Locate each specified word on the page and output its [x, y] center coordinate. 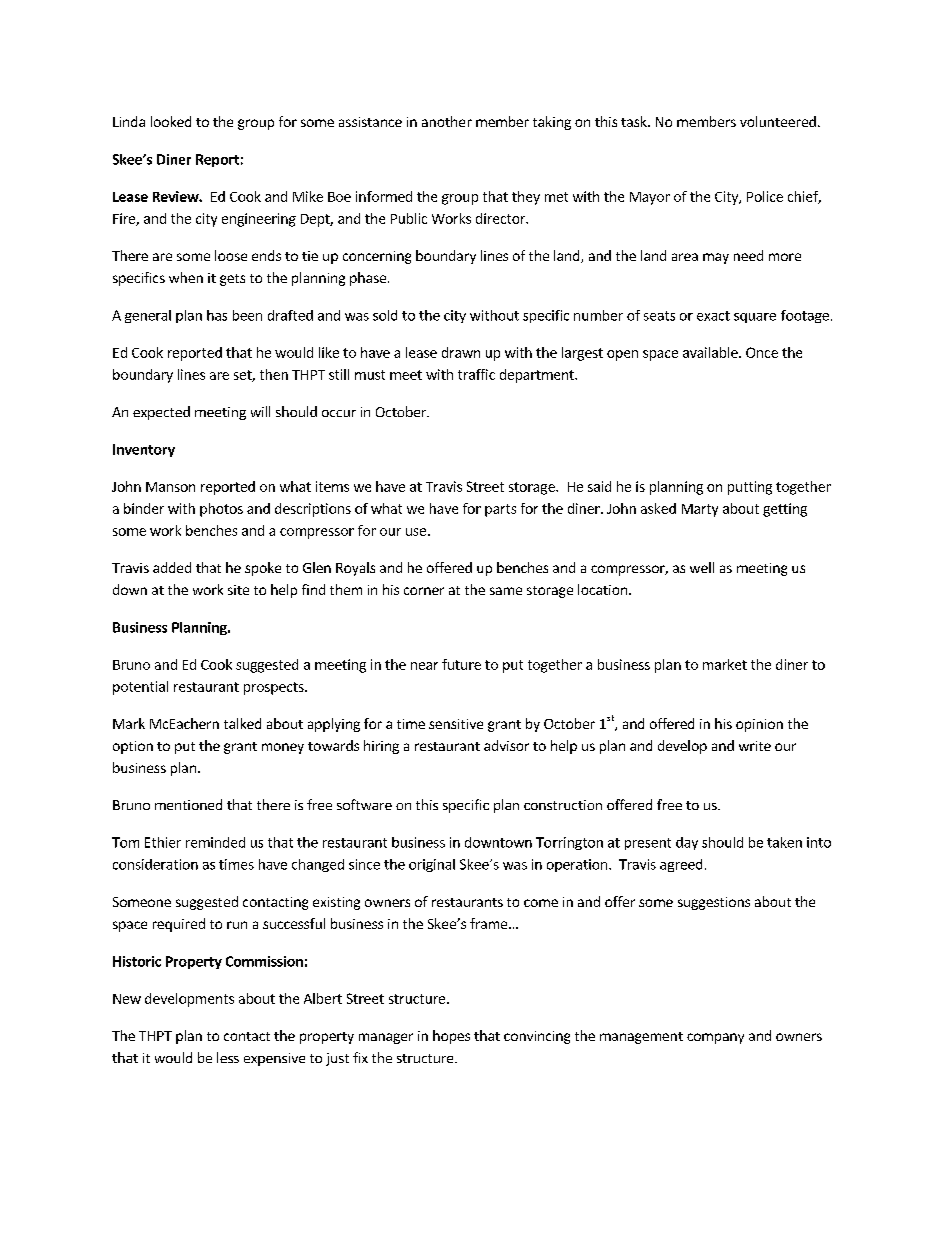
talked [242, 723]
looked [171, 121]
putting [750, 488]
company [715, 1038]
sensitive [456, 724]
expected [161, 413]
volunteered [778, 121]
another [447, 121]
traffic [476, 374]
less [228, 1057]
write [755, 746]
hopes [451, 1037]
